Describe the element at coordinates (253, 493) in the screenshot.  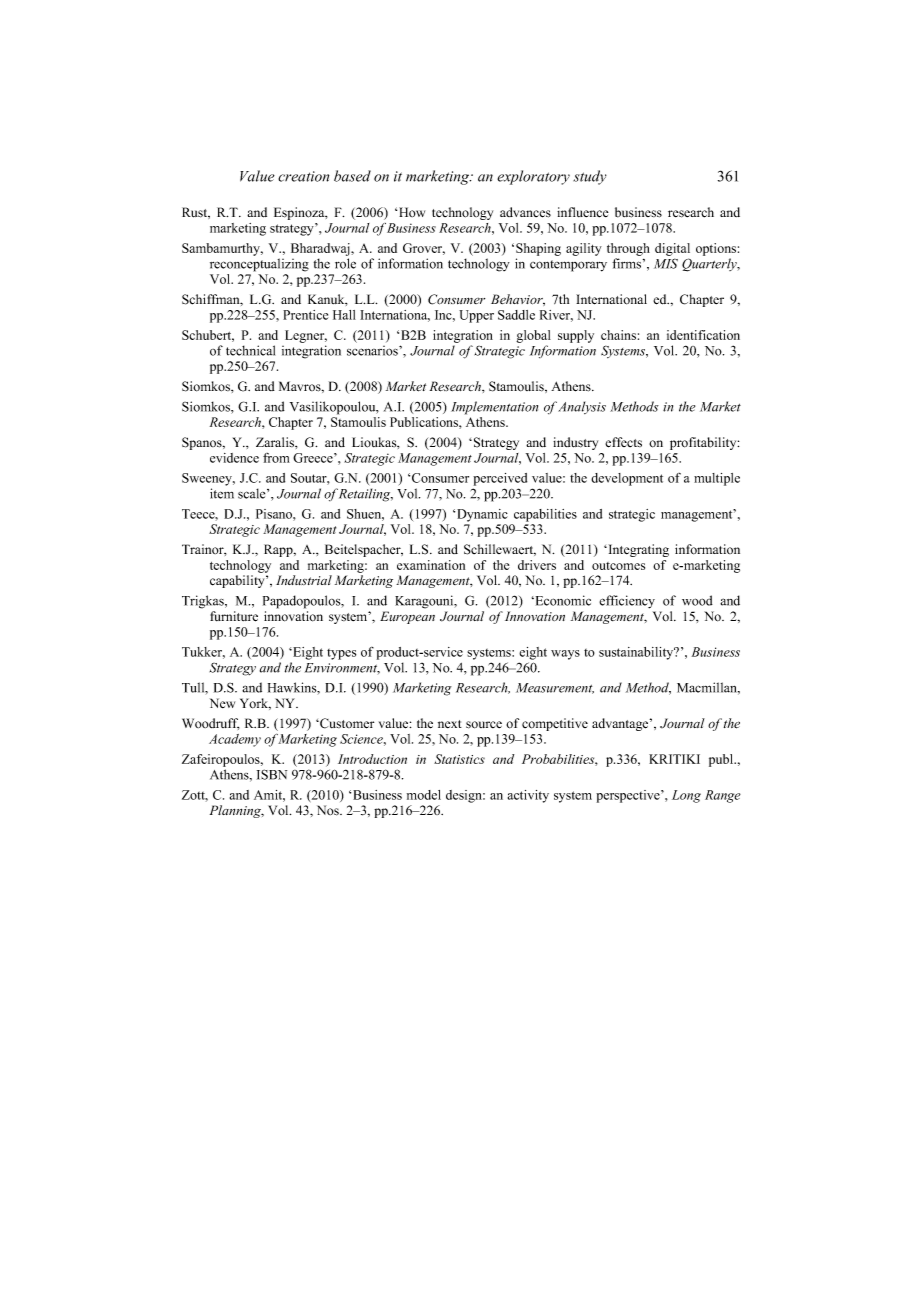
I see `scale` at that location.
